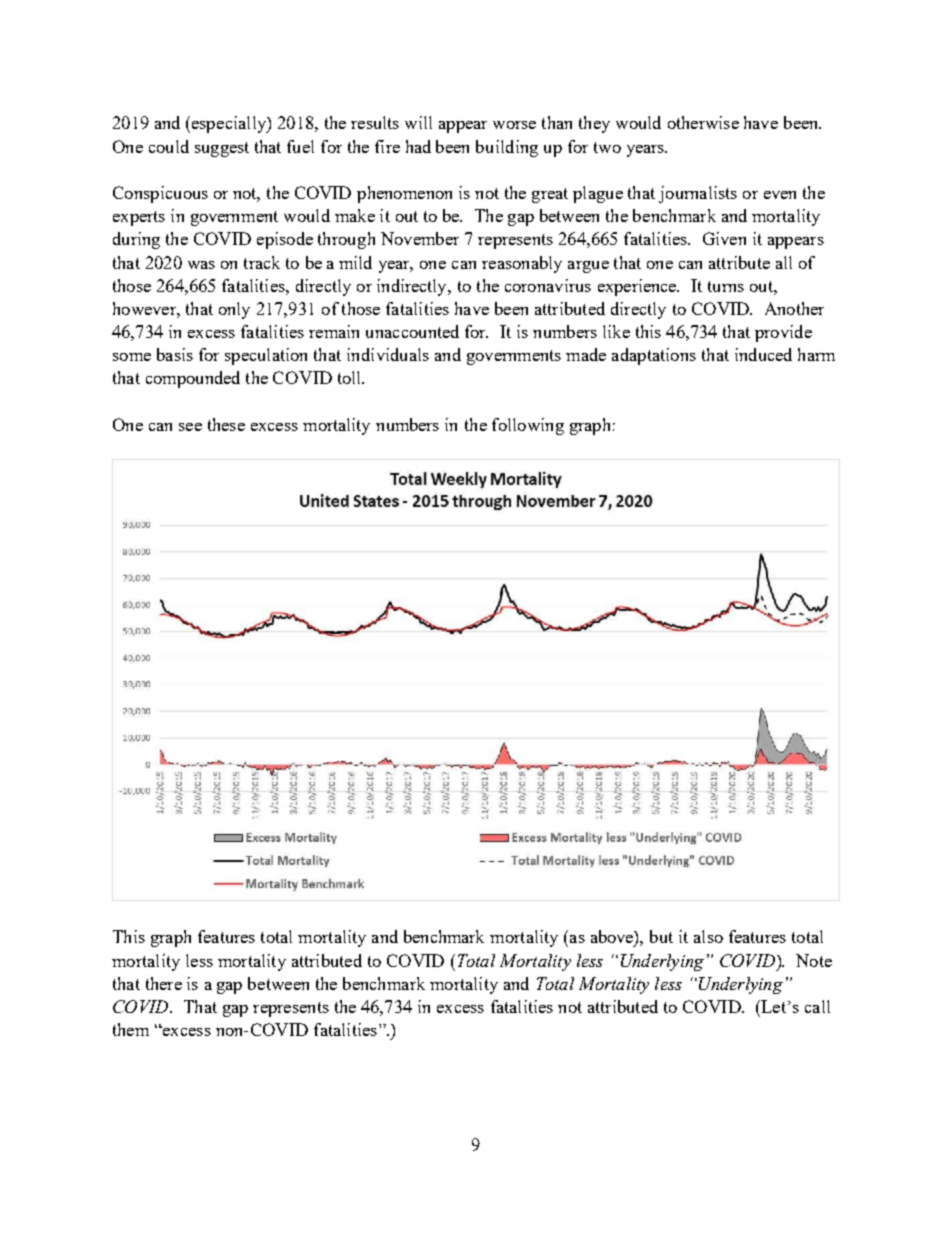 This document has height=1233, width=952. What do you see at coordinates (507, 148) in the document?
I see `building` at bounding box center [507, 148].
